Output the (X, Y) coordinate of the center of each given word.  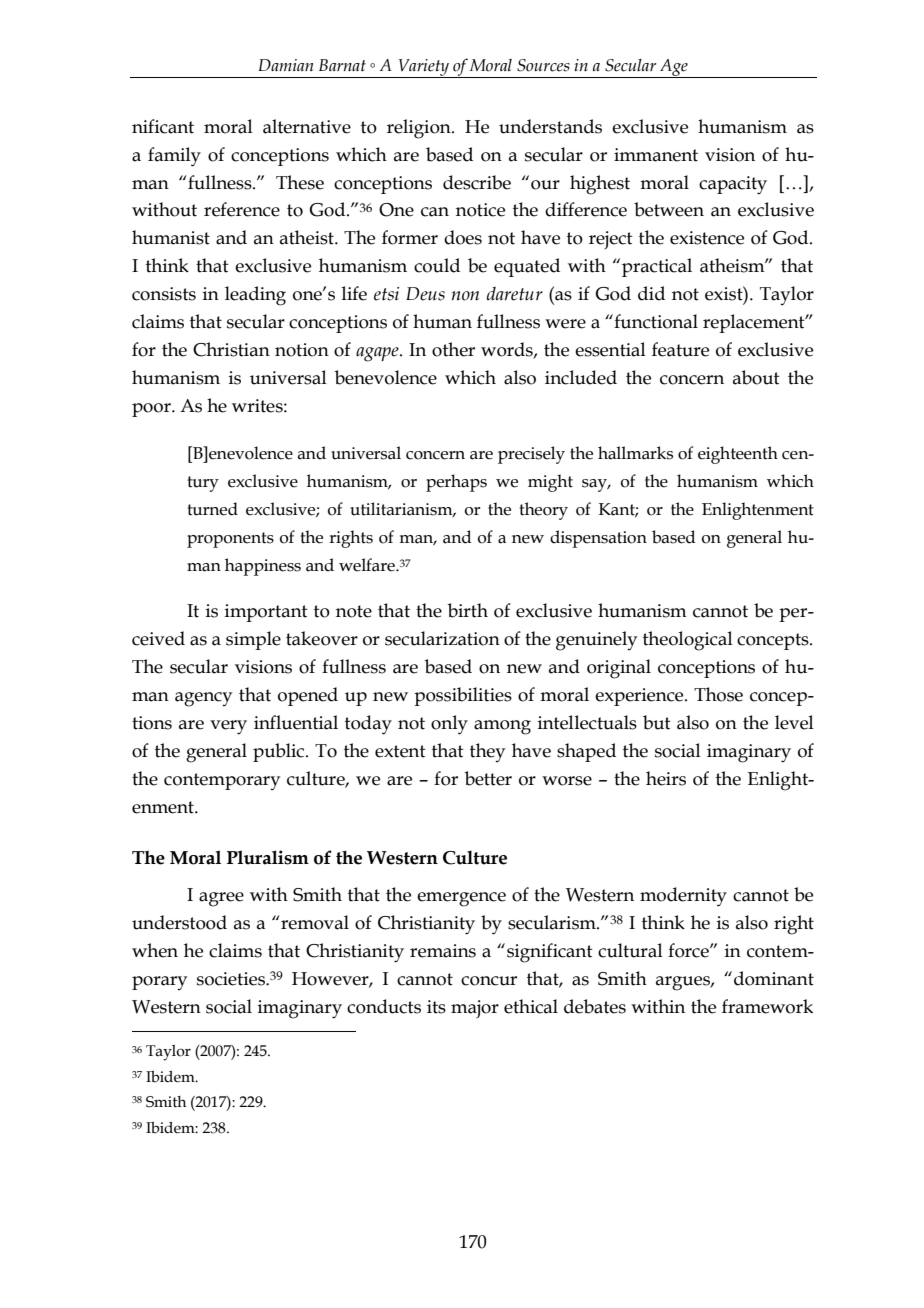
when (155, 950)
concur (489, 981)
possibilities (463, 696)
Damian (285, 65)
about (756, 377)
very (228, 727)
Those (718, 694)
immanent (656, 155)
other (453, 349)
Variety (423, 68)
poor (152, 410)
